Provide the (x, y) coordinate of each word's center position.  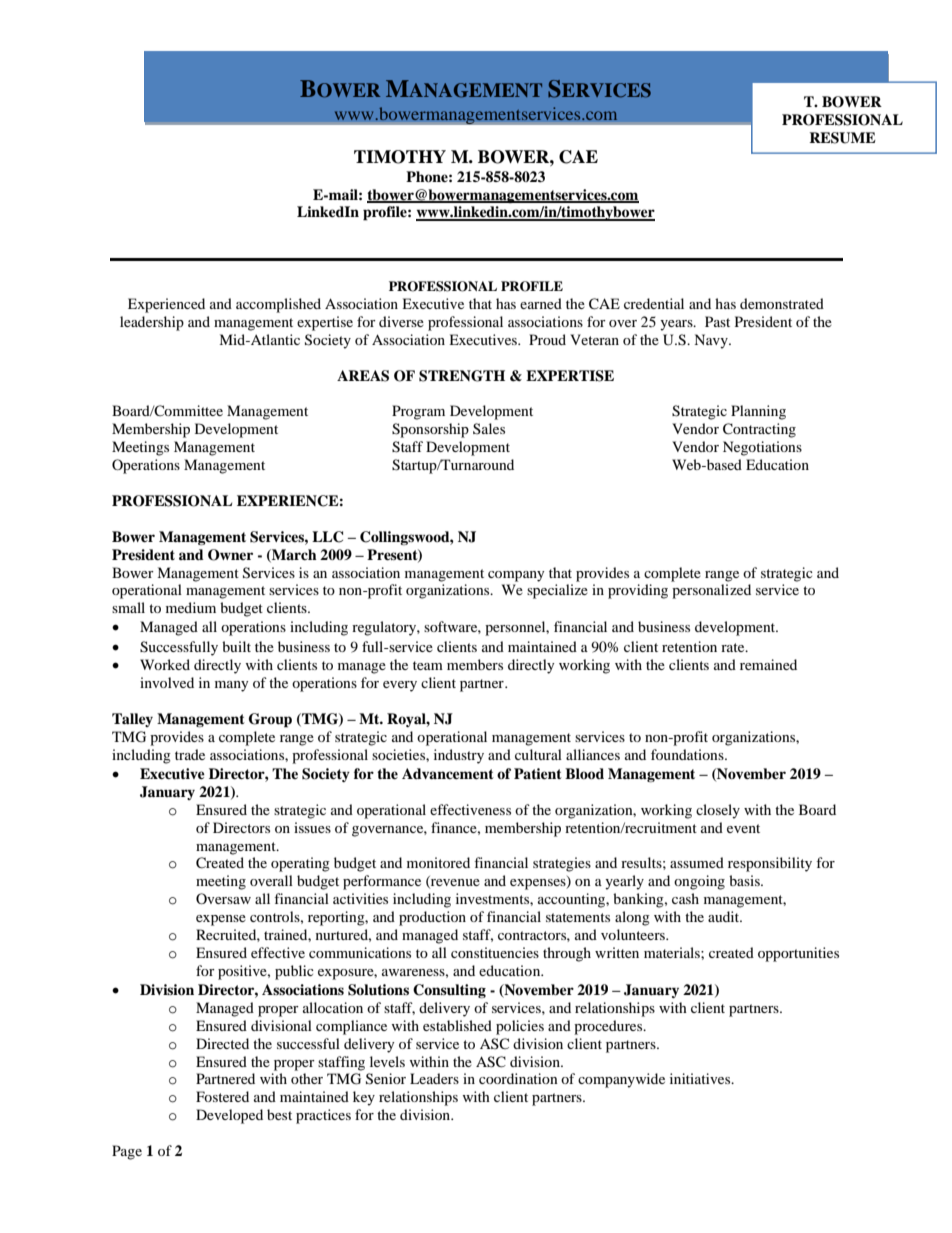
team (428, 665)
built (236, 646)
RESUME (842, 138)
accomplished (278, 305)
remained (768, 664)
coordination (518, 1078)
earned (541, 303)
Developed (229, 1116)
